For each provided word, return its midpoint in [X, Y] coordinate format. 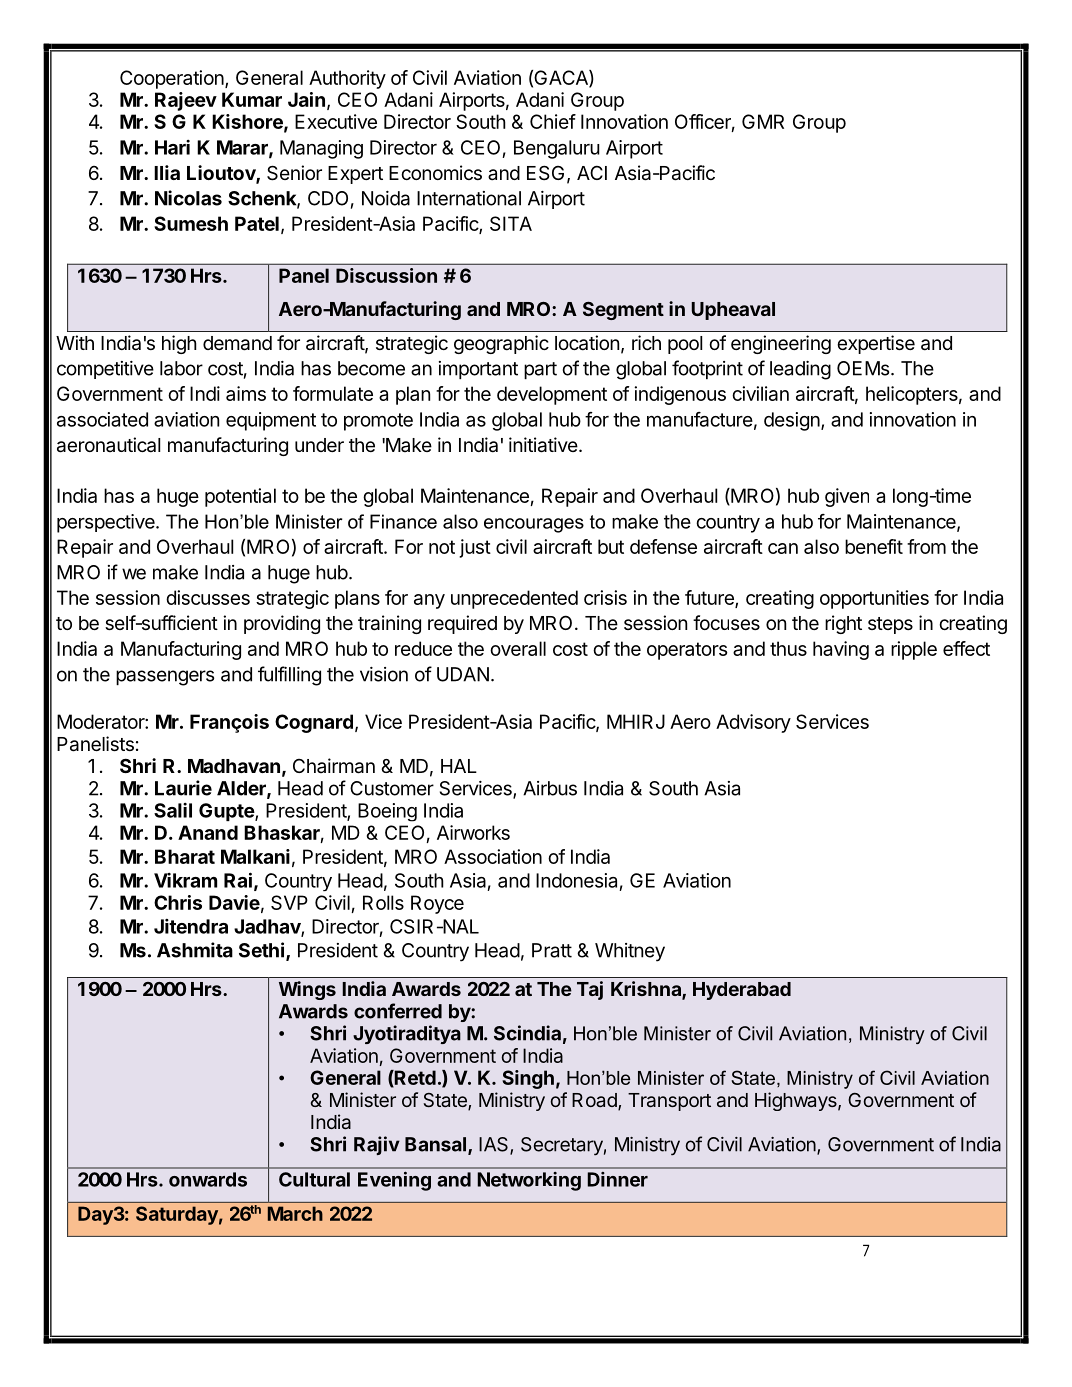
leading [800, 370]
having [841, 650]
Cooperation [173, 79]
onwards [208, 1179]
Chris [178, 902]
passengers [165, 678]
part [540, 370]
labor [181, 368]
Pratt [552, 950]
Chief [553, 121]
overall [518, 648]
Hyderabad [742, 991]
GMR [763, 121]
